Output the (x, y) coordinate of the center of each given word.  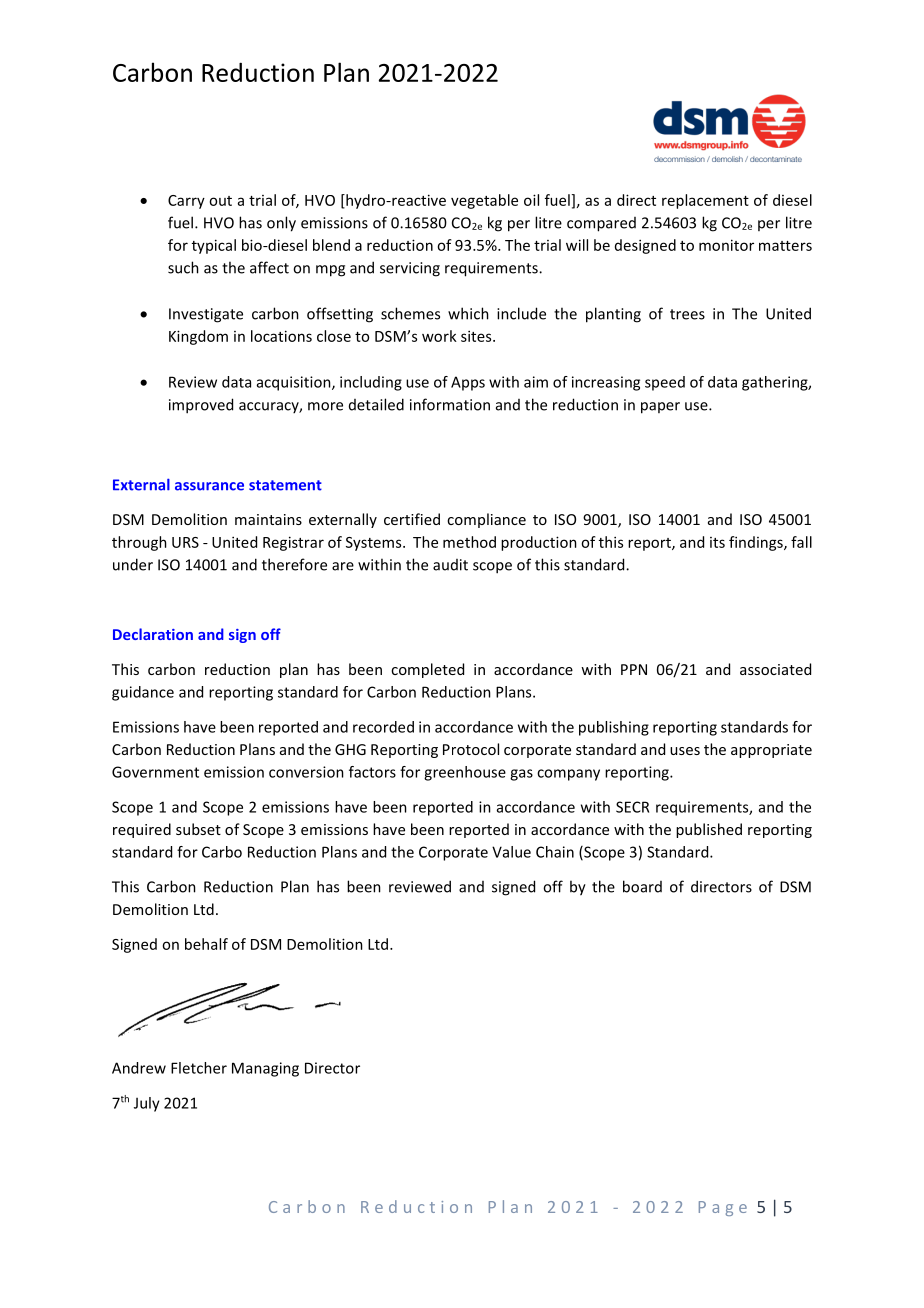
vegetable (484, 201)
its (717, 542)
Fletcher (199, 1068)
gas (521, 775)
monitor (726, 245)
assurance (209, 486)
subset (198, 829)
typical (214, 246)
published (709, 830)
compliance (486, 520)
